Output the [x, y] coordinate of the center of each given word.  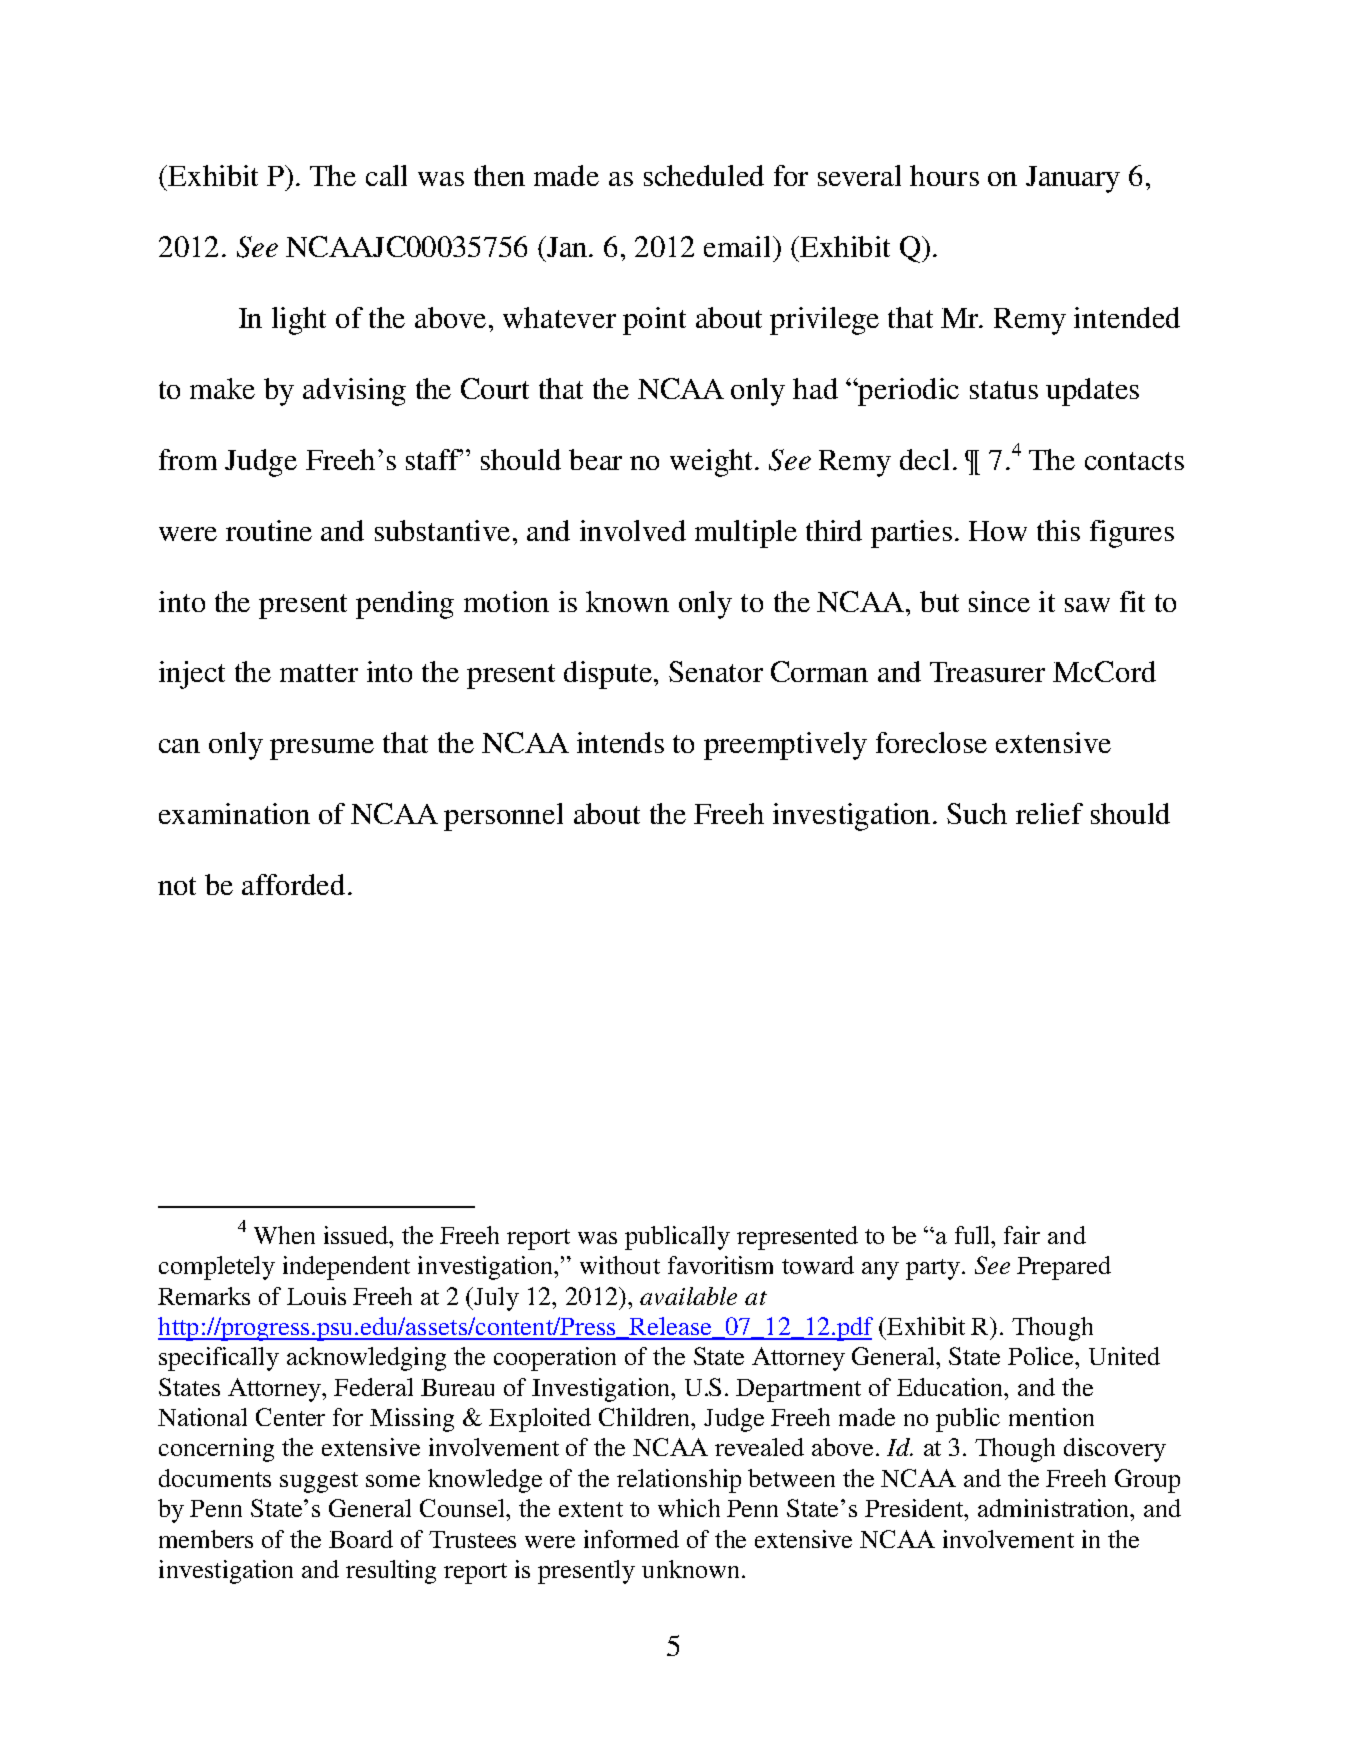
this [1058, 530]
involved [633, 530]
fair [1022, 1235]
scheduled [704, 175]
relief [1049, 813]
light [299, 321]
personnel [503, 817]
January [1073, 179]
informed [631, 1539]
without [620, 1265]
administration [1055, 1508]
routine [269, 530]
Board [361, 1539]
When [284, 1235]
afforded [295, 884]
